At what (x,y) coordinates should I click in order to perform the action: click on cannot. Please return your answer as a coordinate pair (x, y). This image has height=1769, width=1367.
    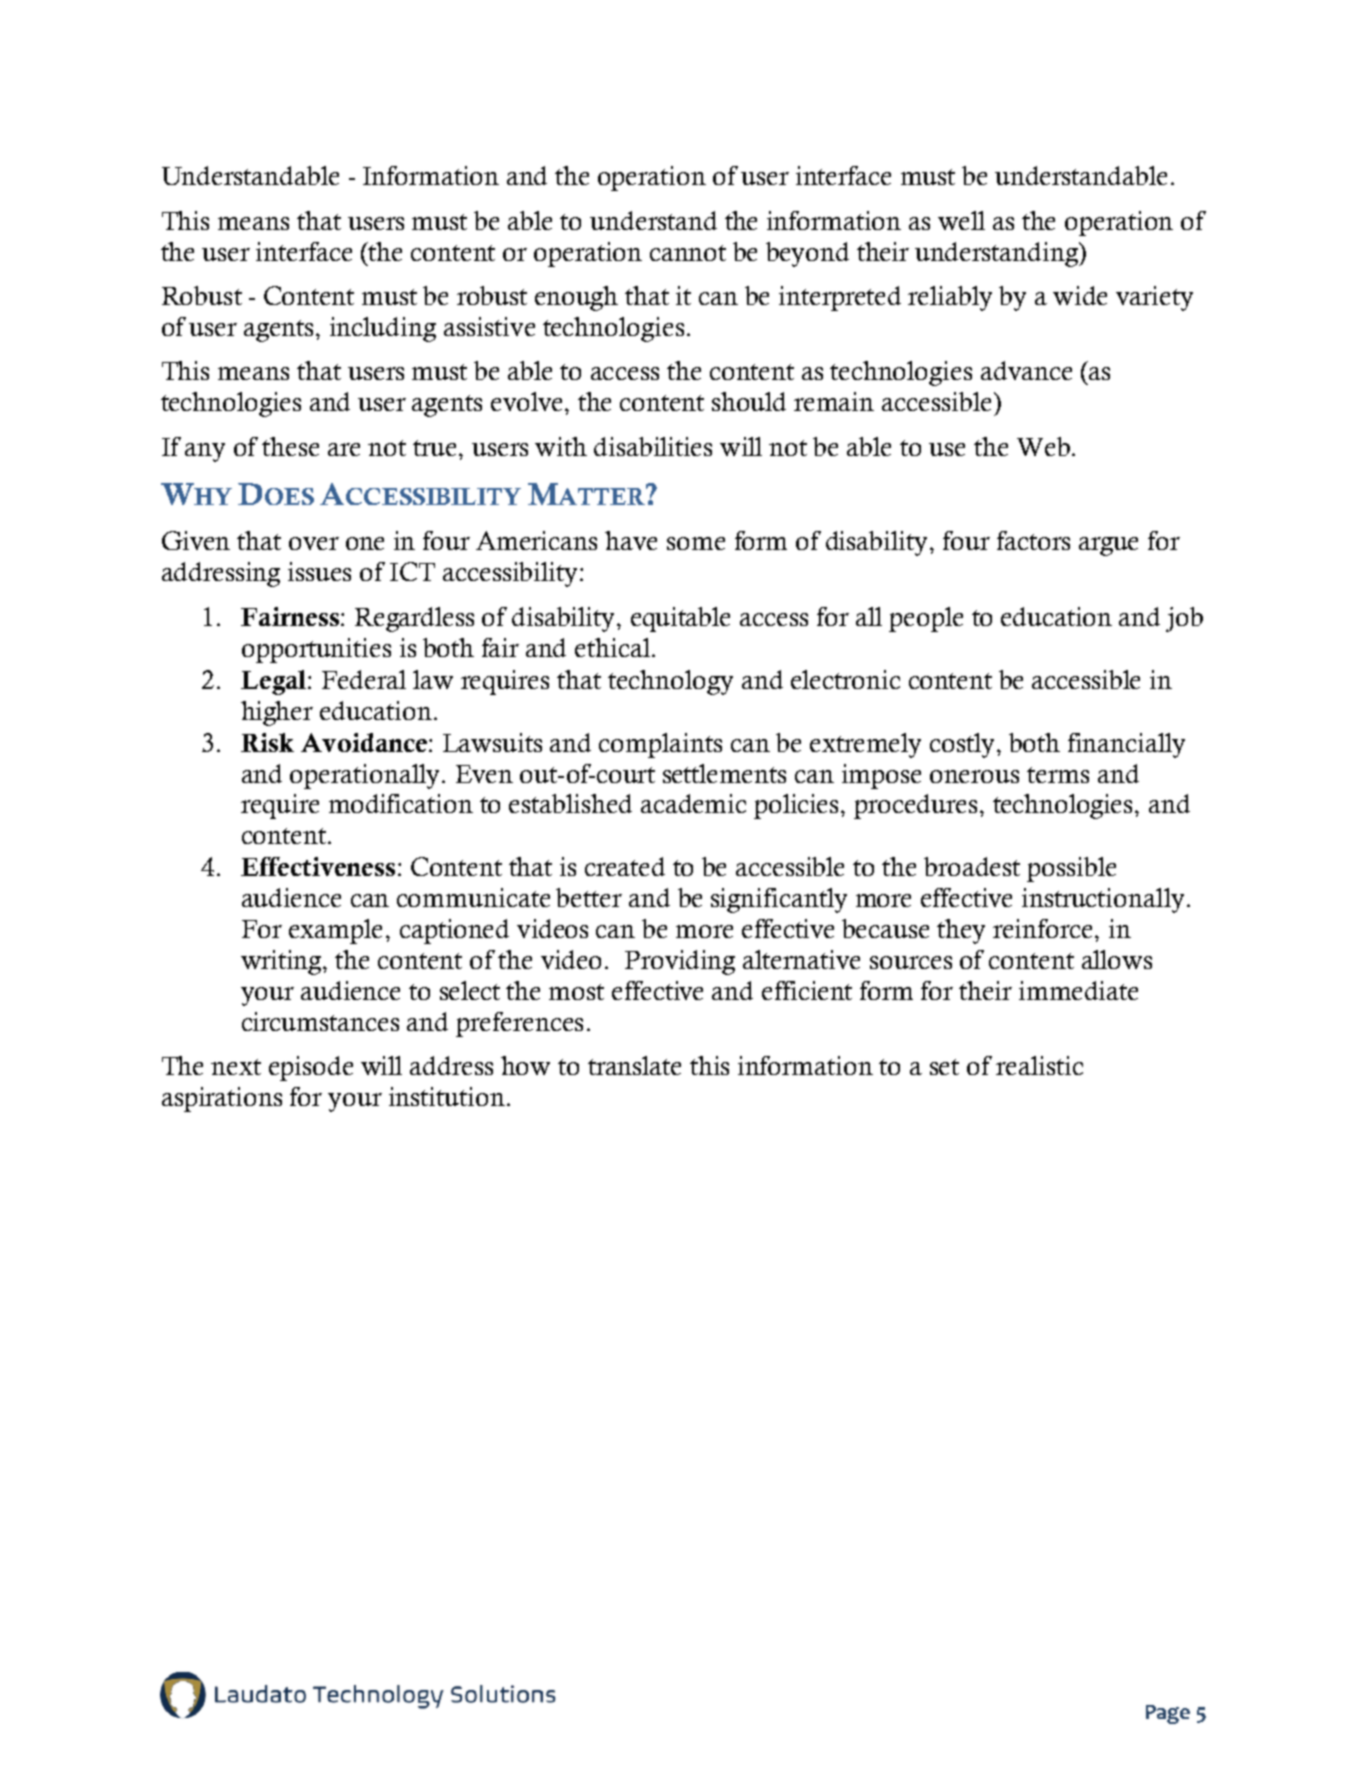
    Looking at the image, I should click on (688, 253).
